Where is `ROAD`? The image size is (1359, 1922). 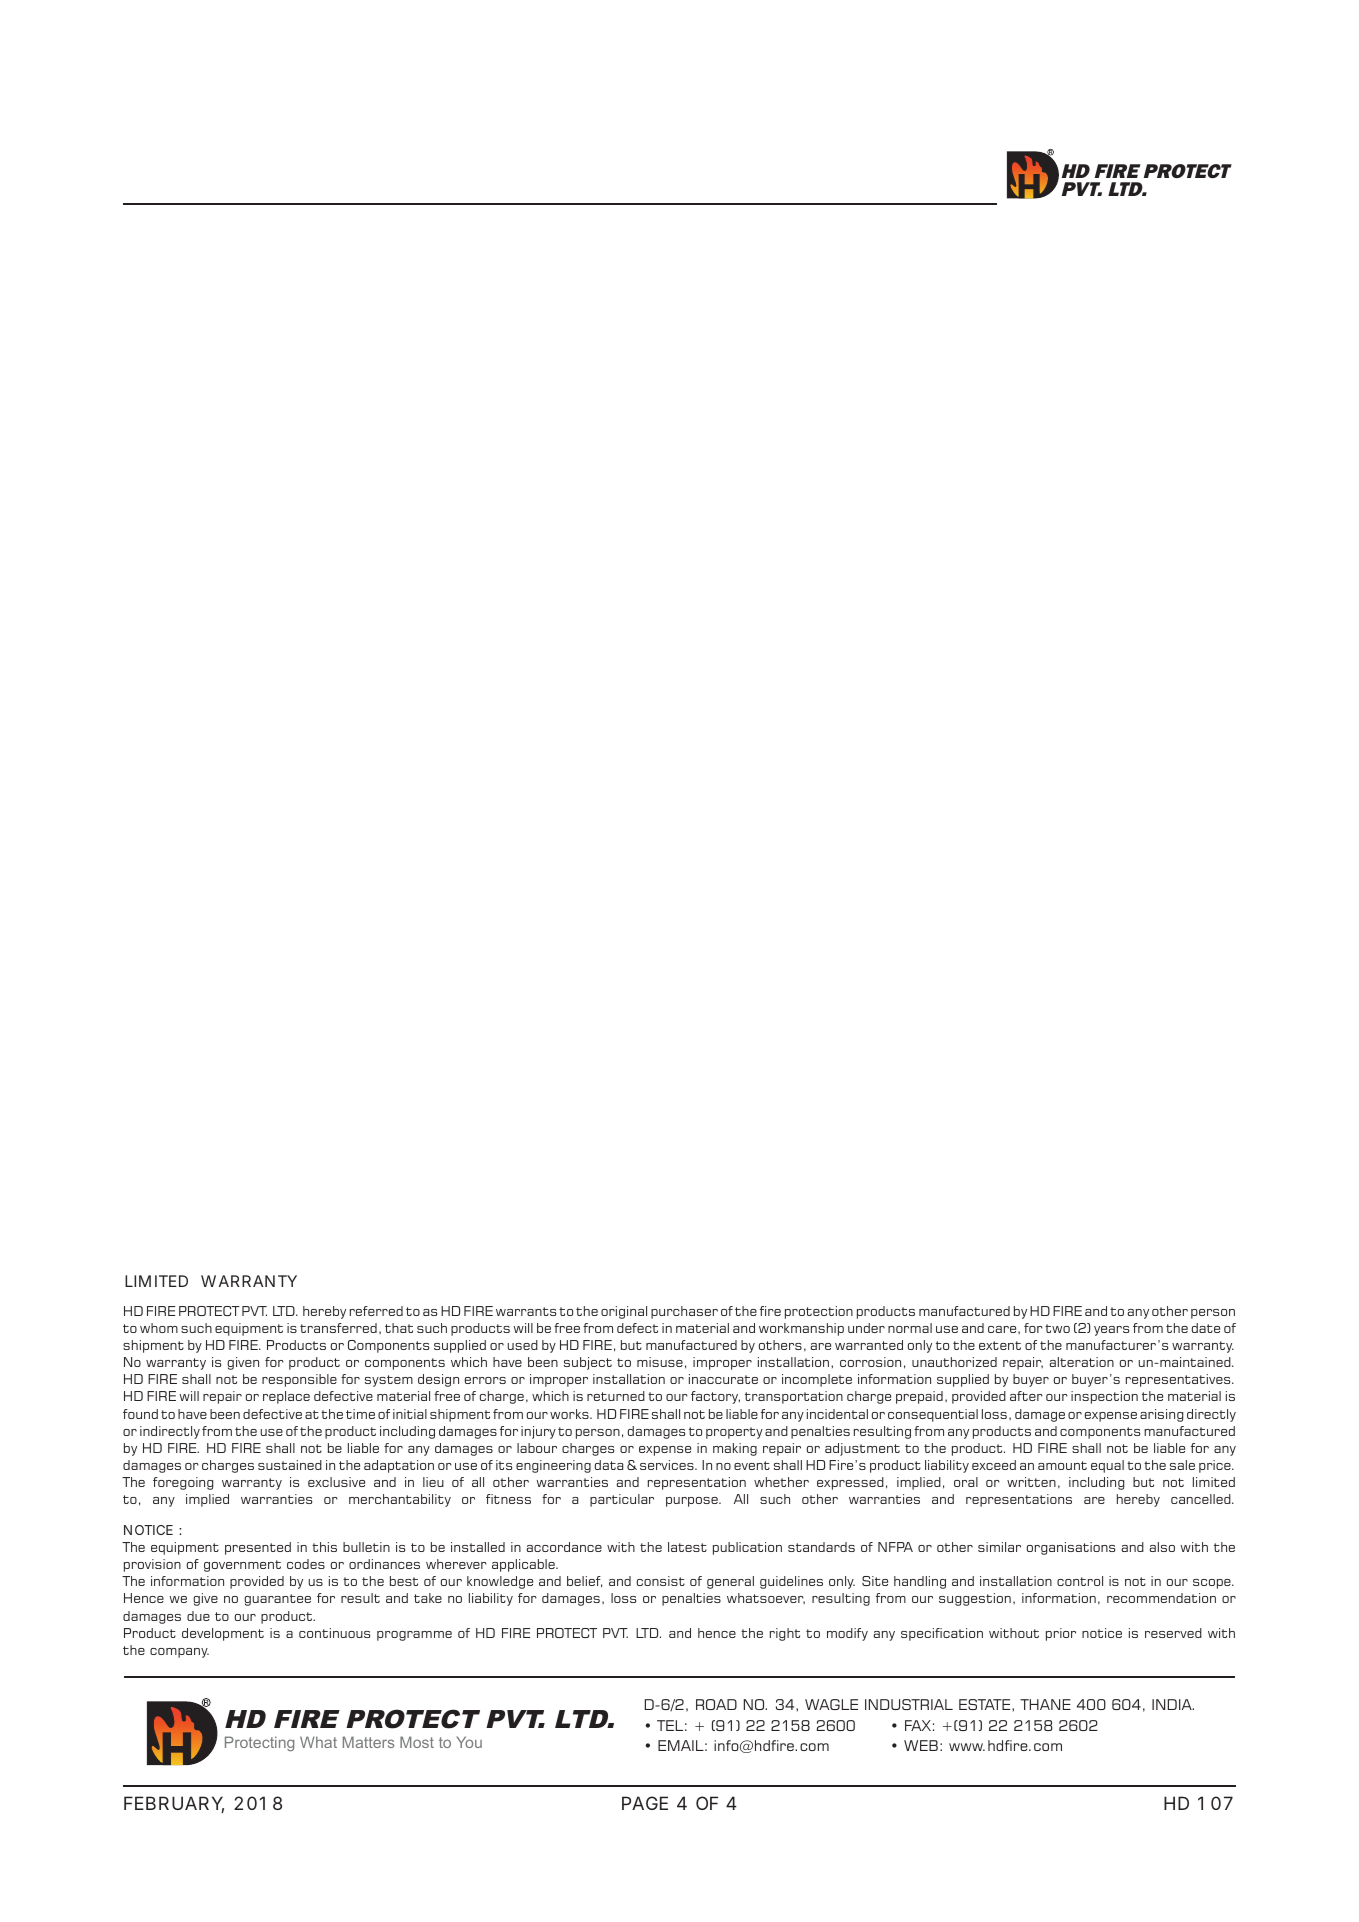
ROAD is located at coordinates (716, 1704).
